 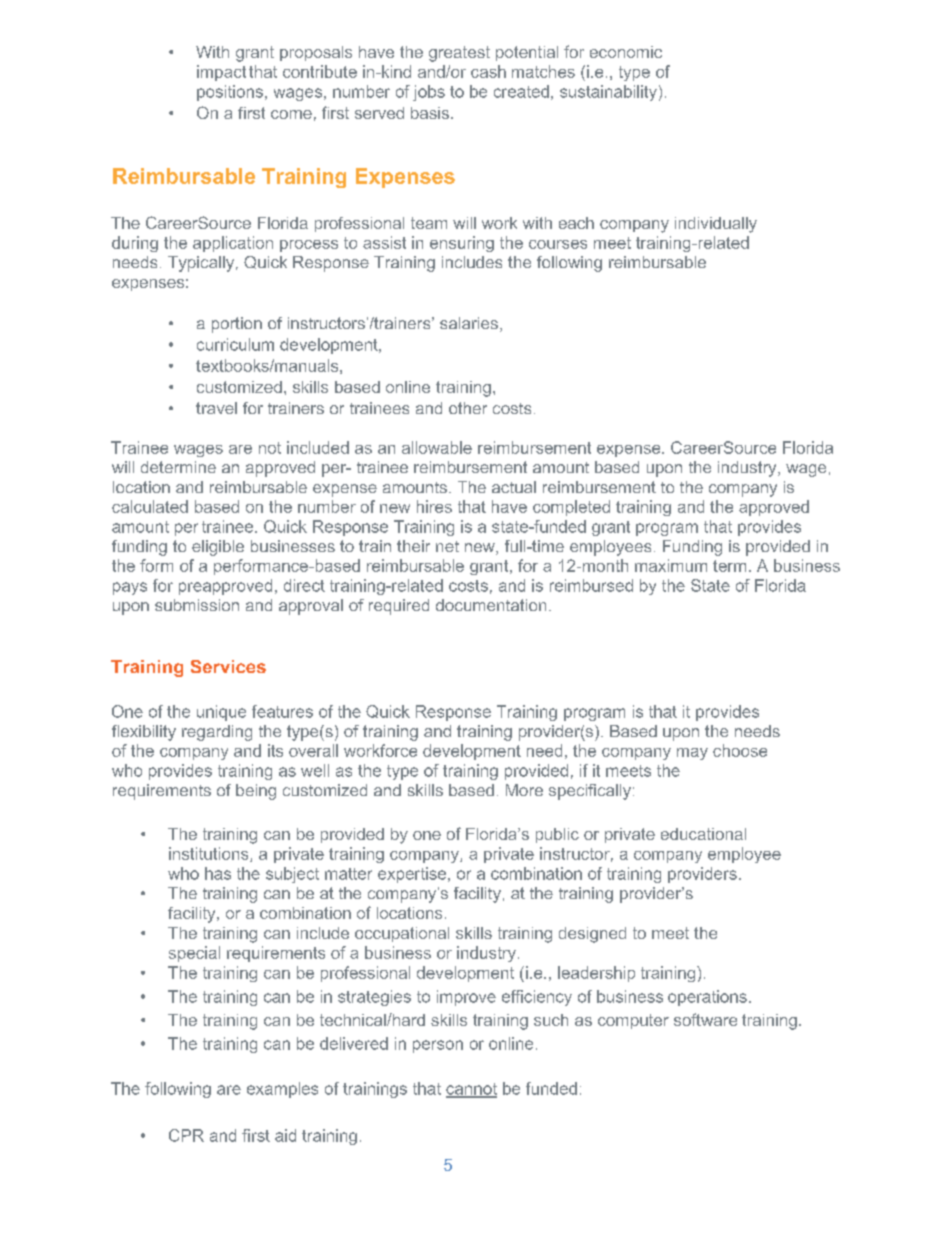 What do you see at coordinates (626, 52) in the screenshot?
I see `economic` at bounding box center [626, 52].
